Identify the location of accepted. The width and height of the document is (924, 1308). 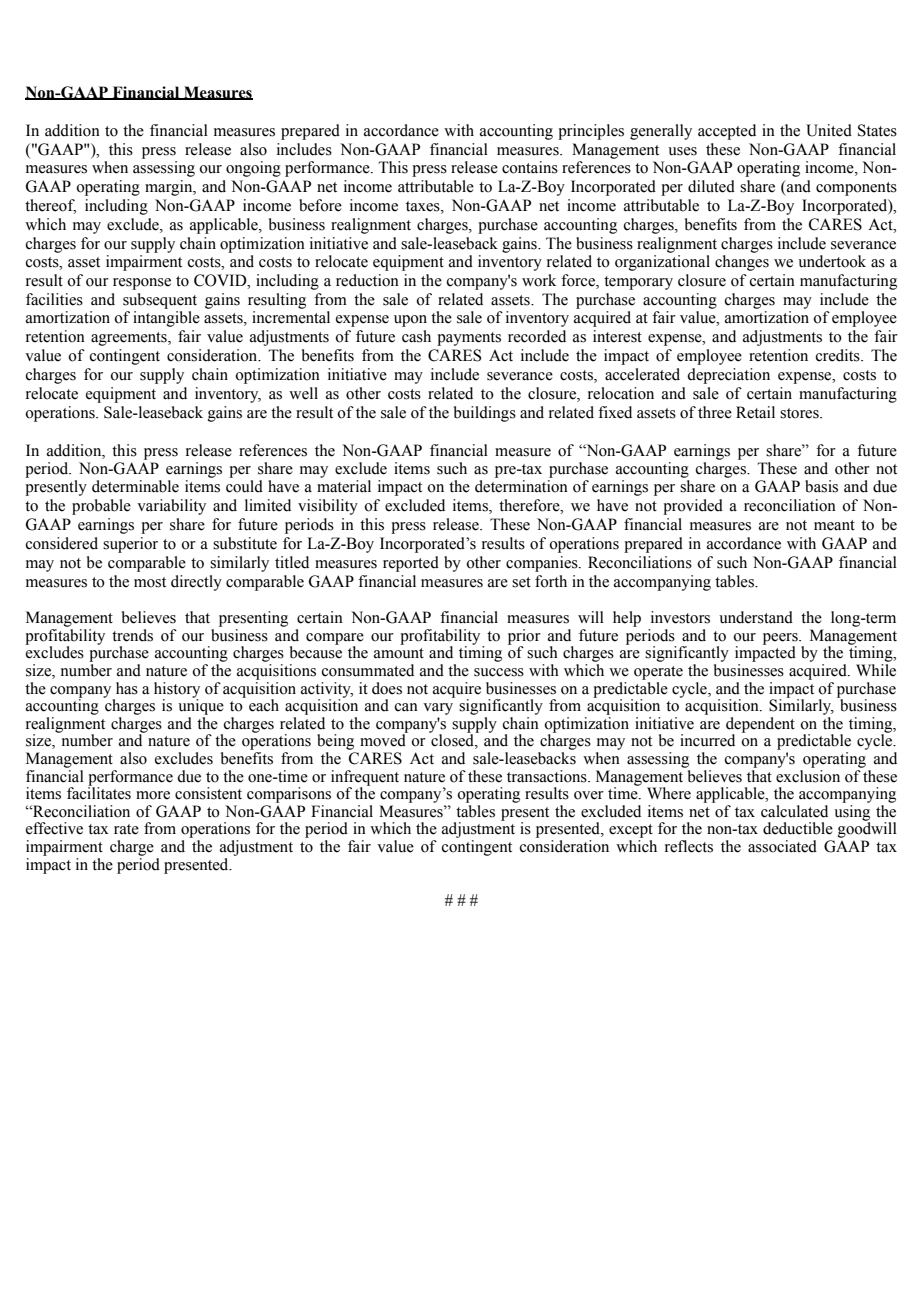
(727, 132).
